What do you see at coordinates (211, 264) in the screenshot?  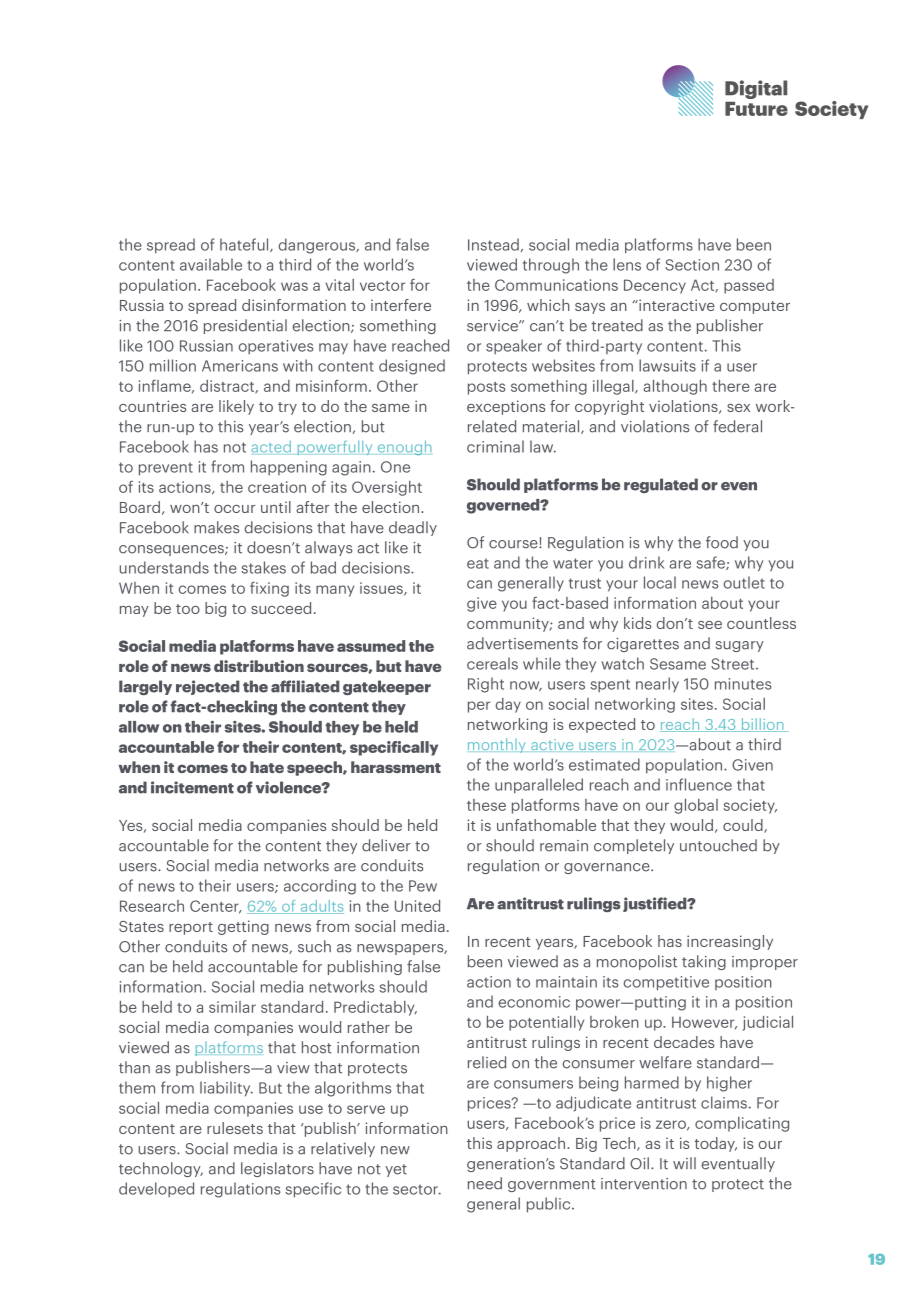 I see `available` at bounding box center [211, 264].
